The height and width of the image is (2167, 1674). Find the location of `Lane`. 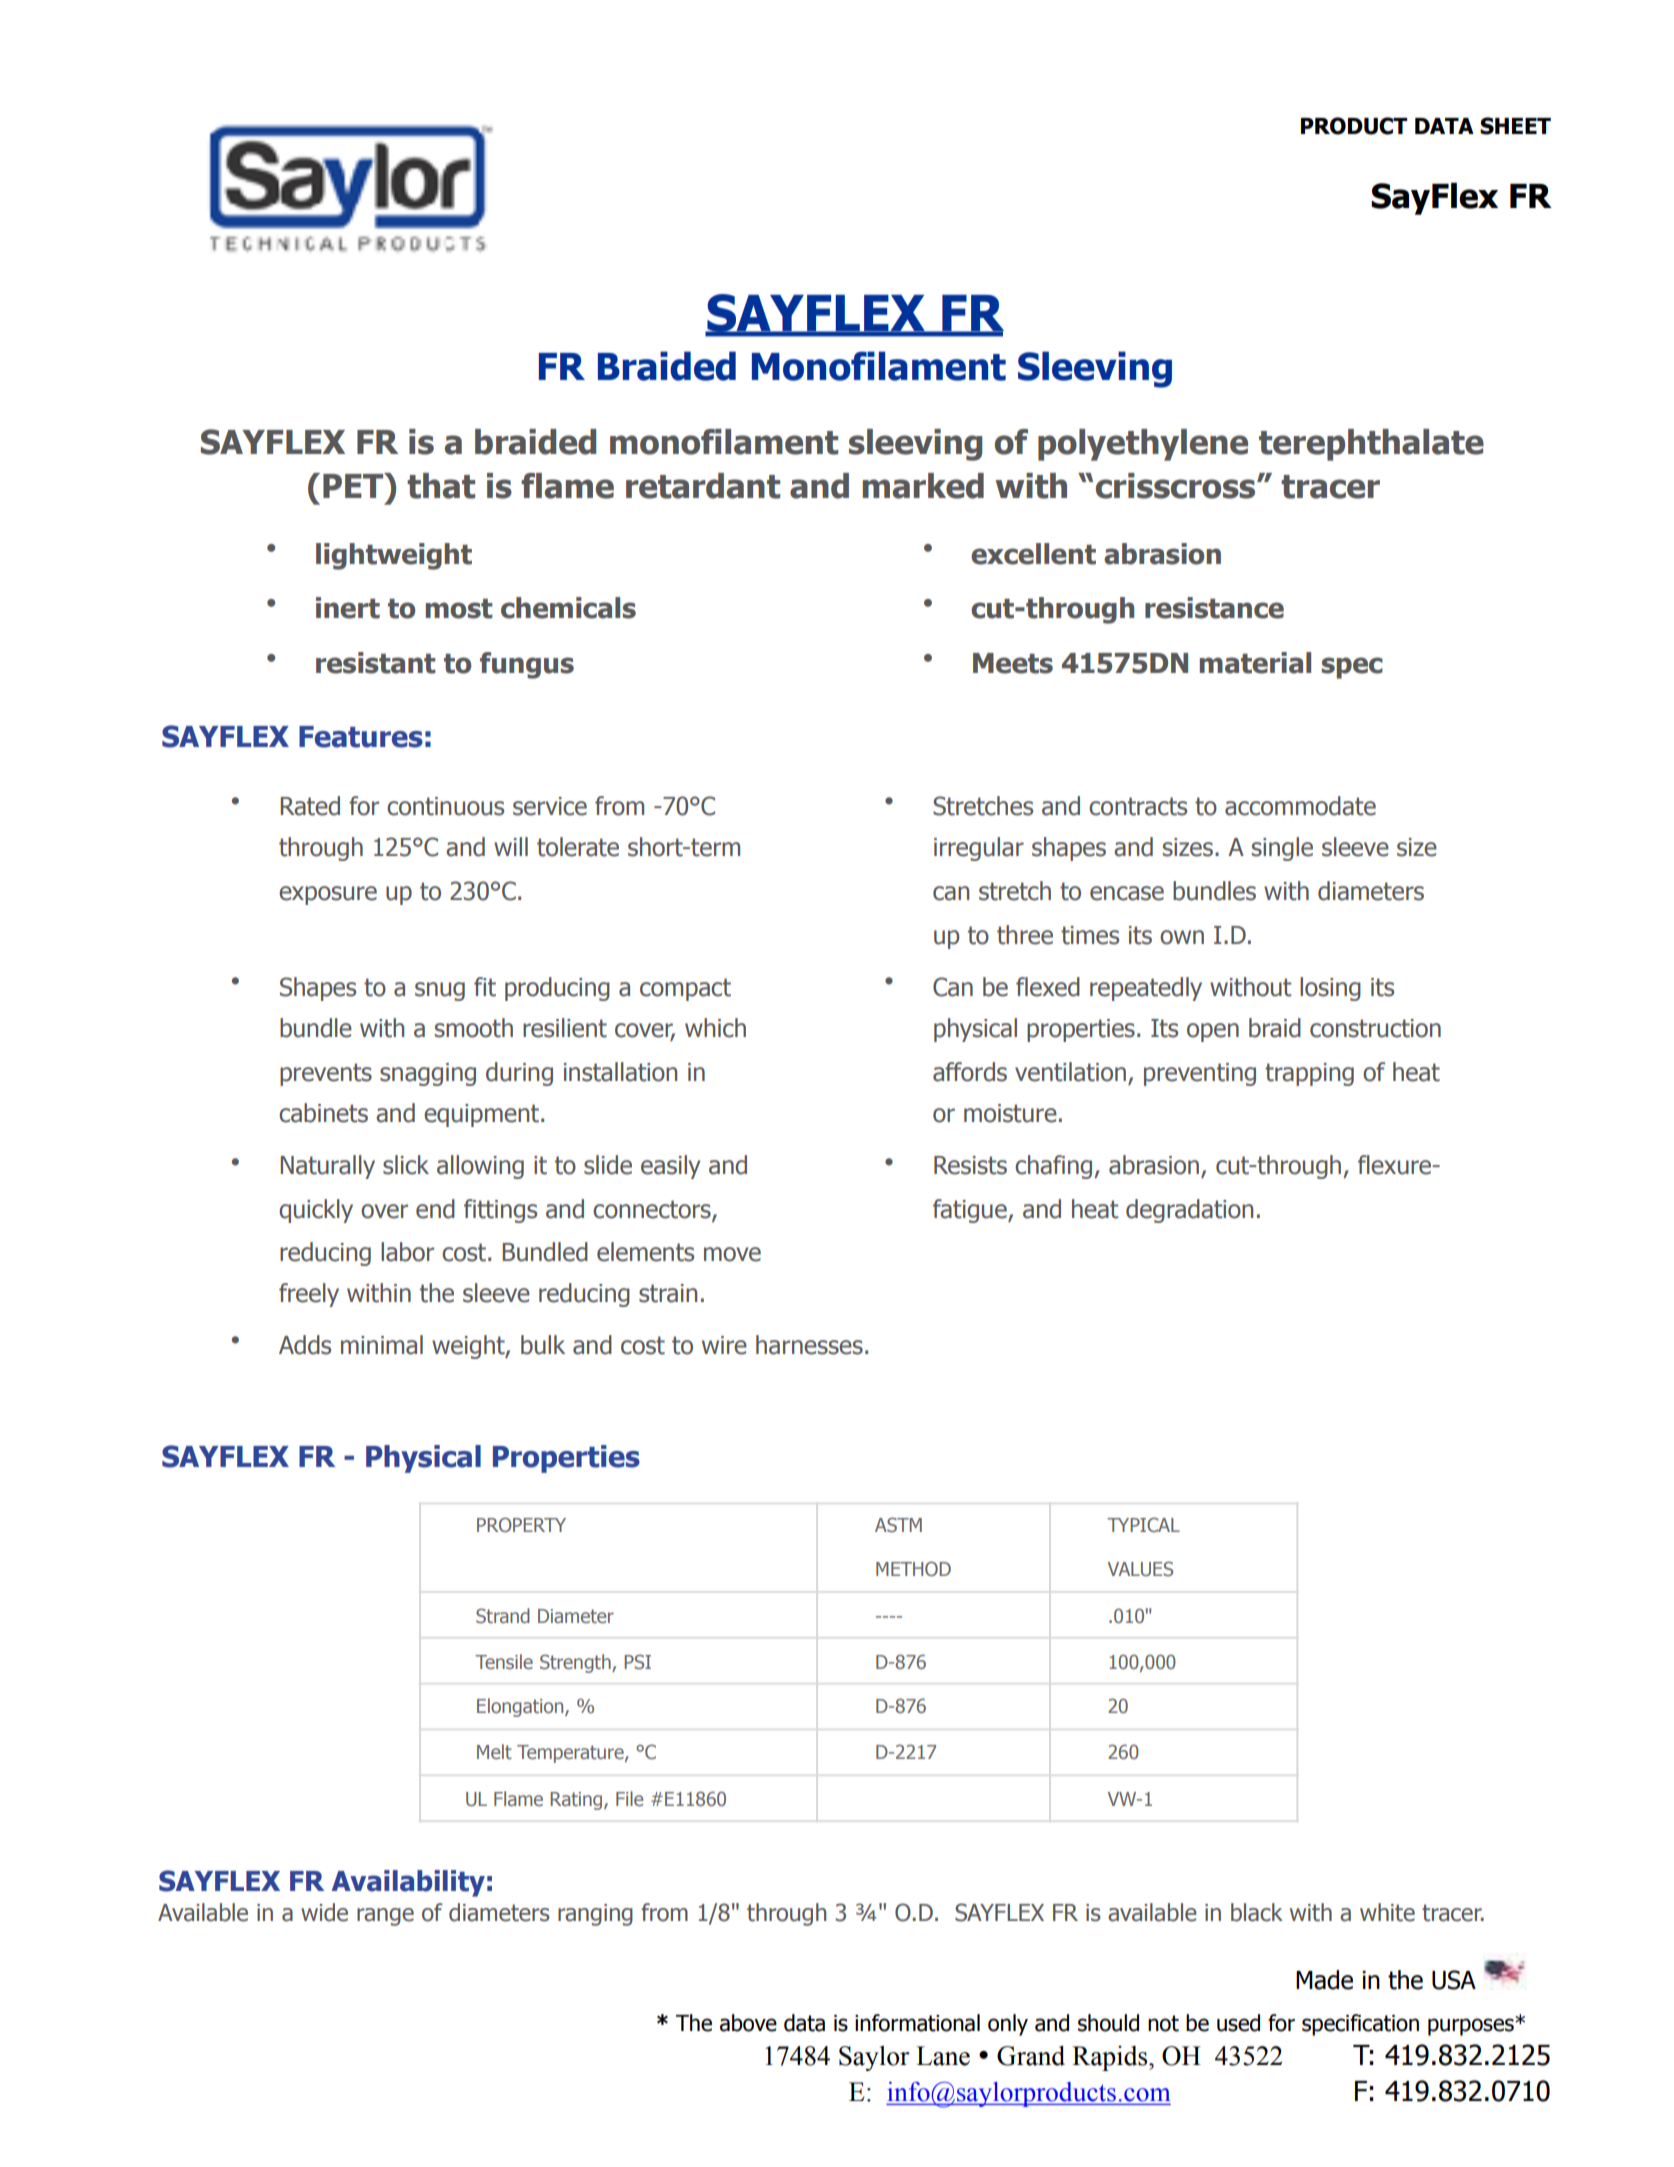

Lane is located at coordinates (943, 2056).
